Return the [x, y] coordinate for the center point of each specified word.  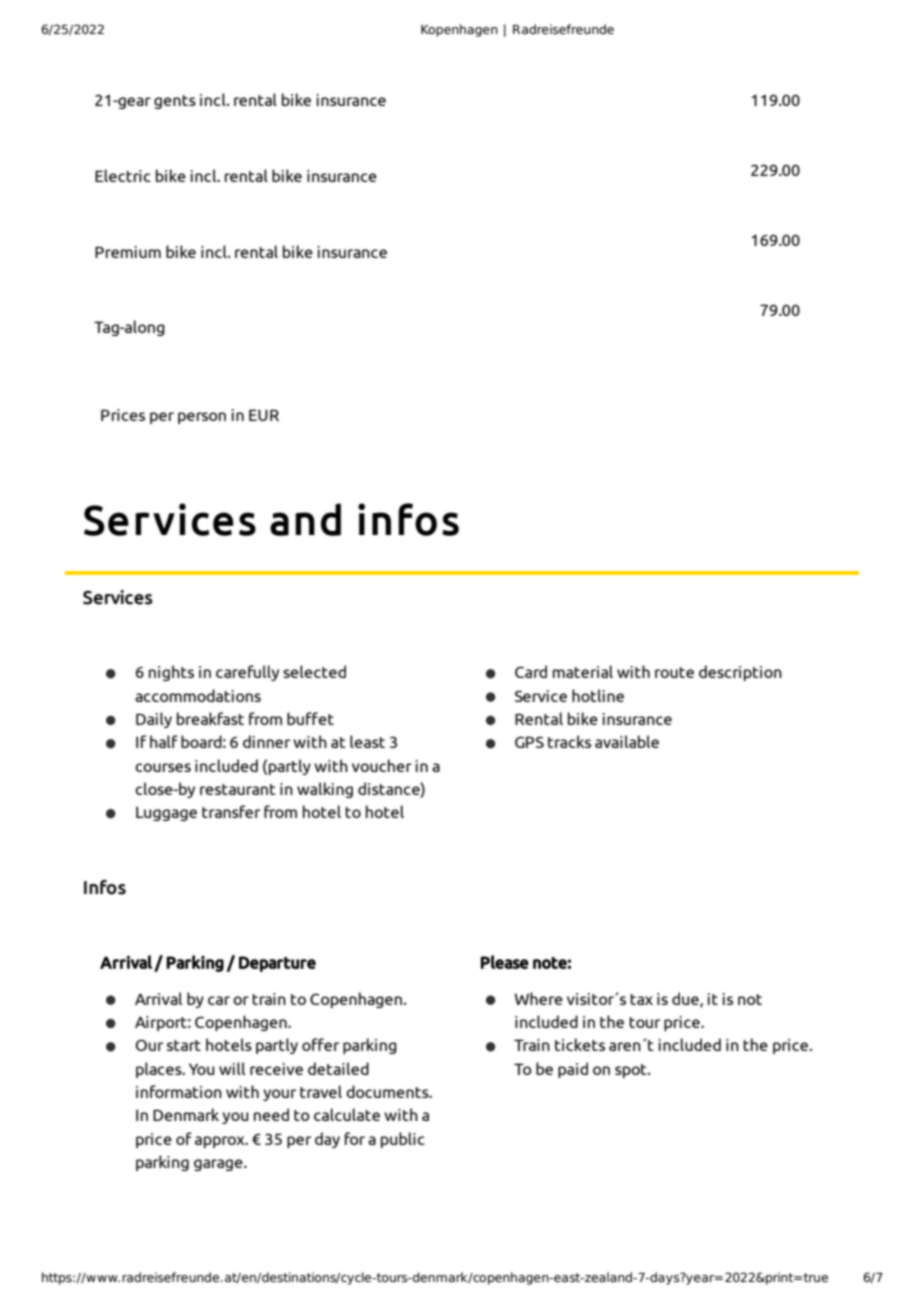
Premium [128, 252]
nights [171, 673]
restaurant [238, 789]
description [740, 673]
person [202, 418]
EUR [264, 415]
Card [531, 671]
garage [219, 1165]
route [674, 672]
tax [641, 999]
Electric [123, 175]
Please [505, 962]
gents [175, 102]
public [403, 1140]
